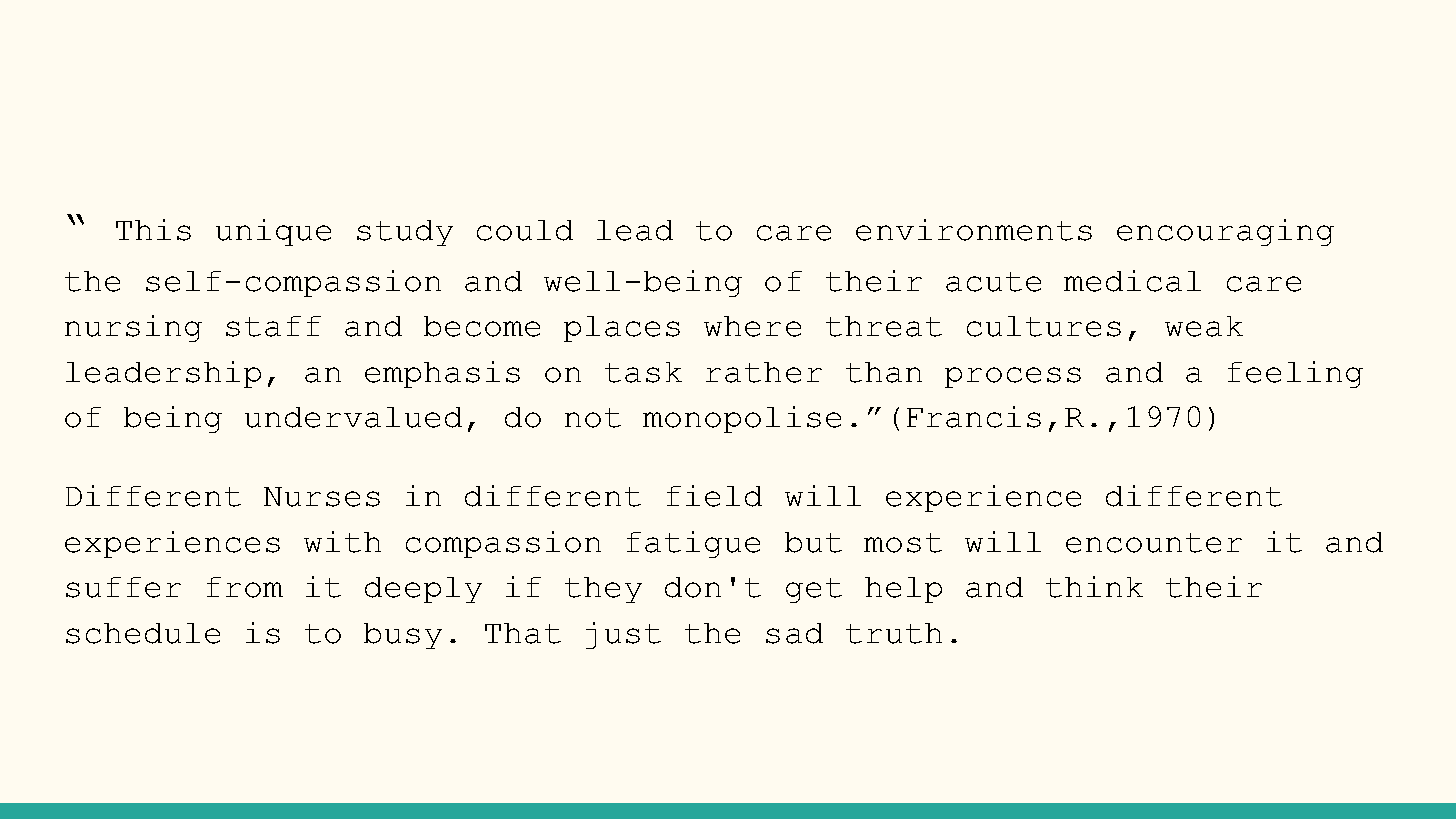  Describe the element at coordinates (1225, 232) in the page. I see `encouraging` at that location.
